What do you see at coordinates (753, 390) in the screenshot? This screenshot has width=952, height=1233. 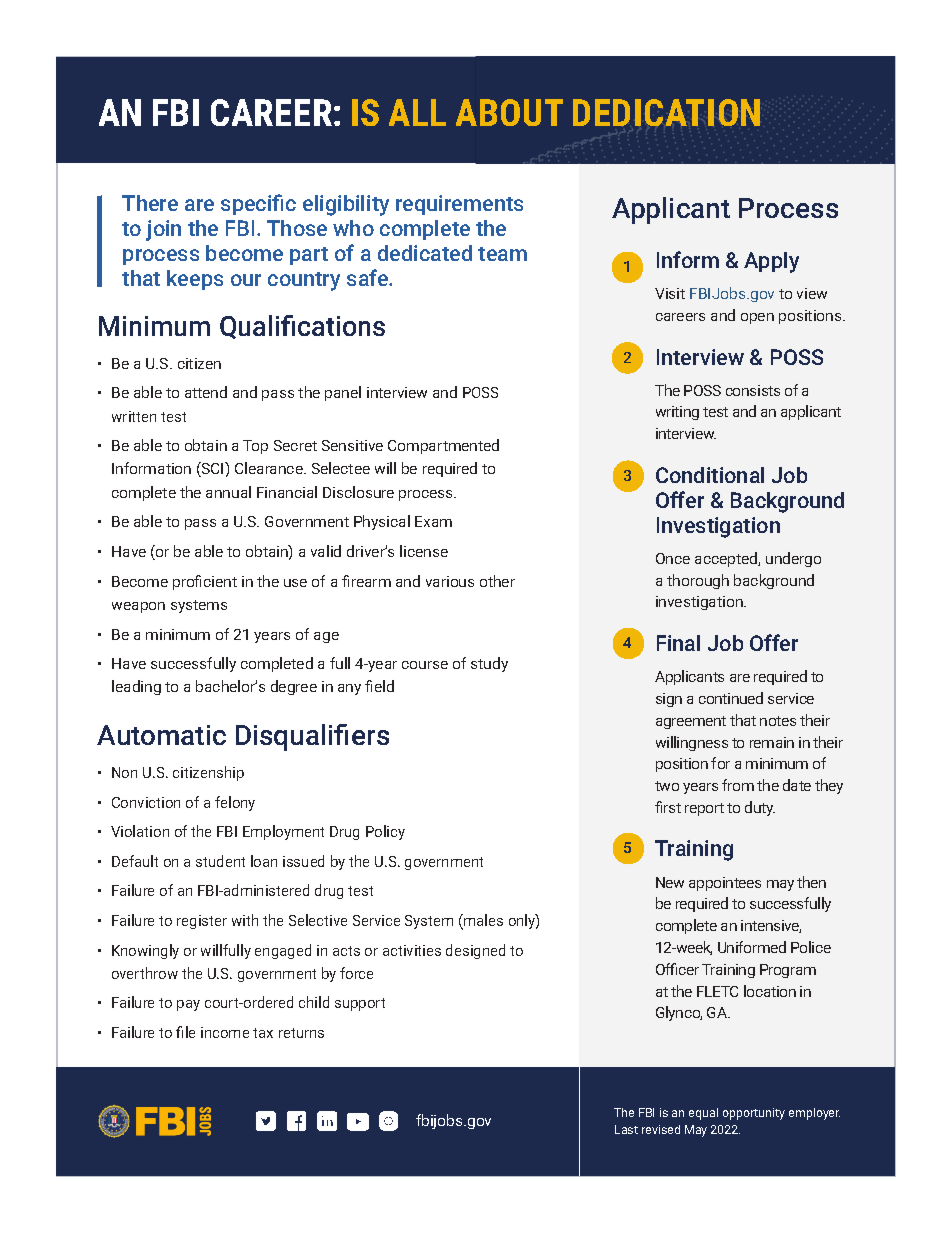 I see `consists` at bounding box center [753, 390].
